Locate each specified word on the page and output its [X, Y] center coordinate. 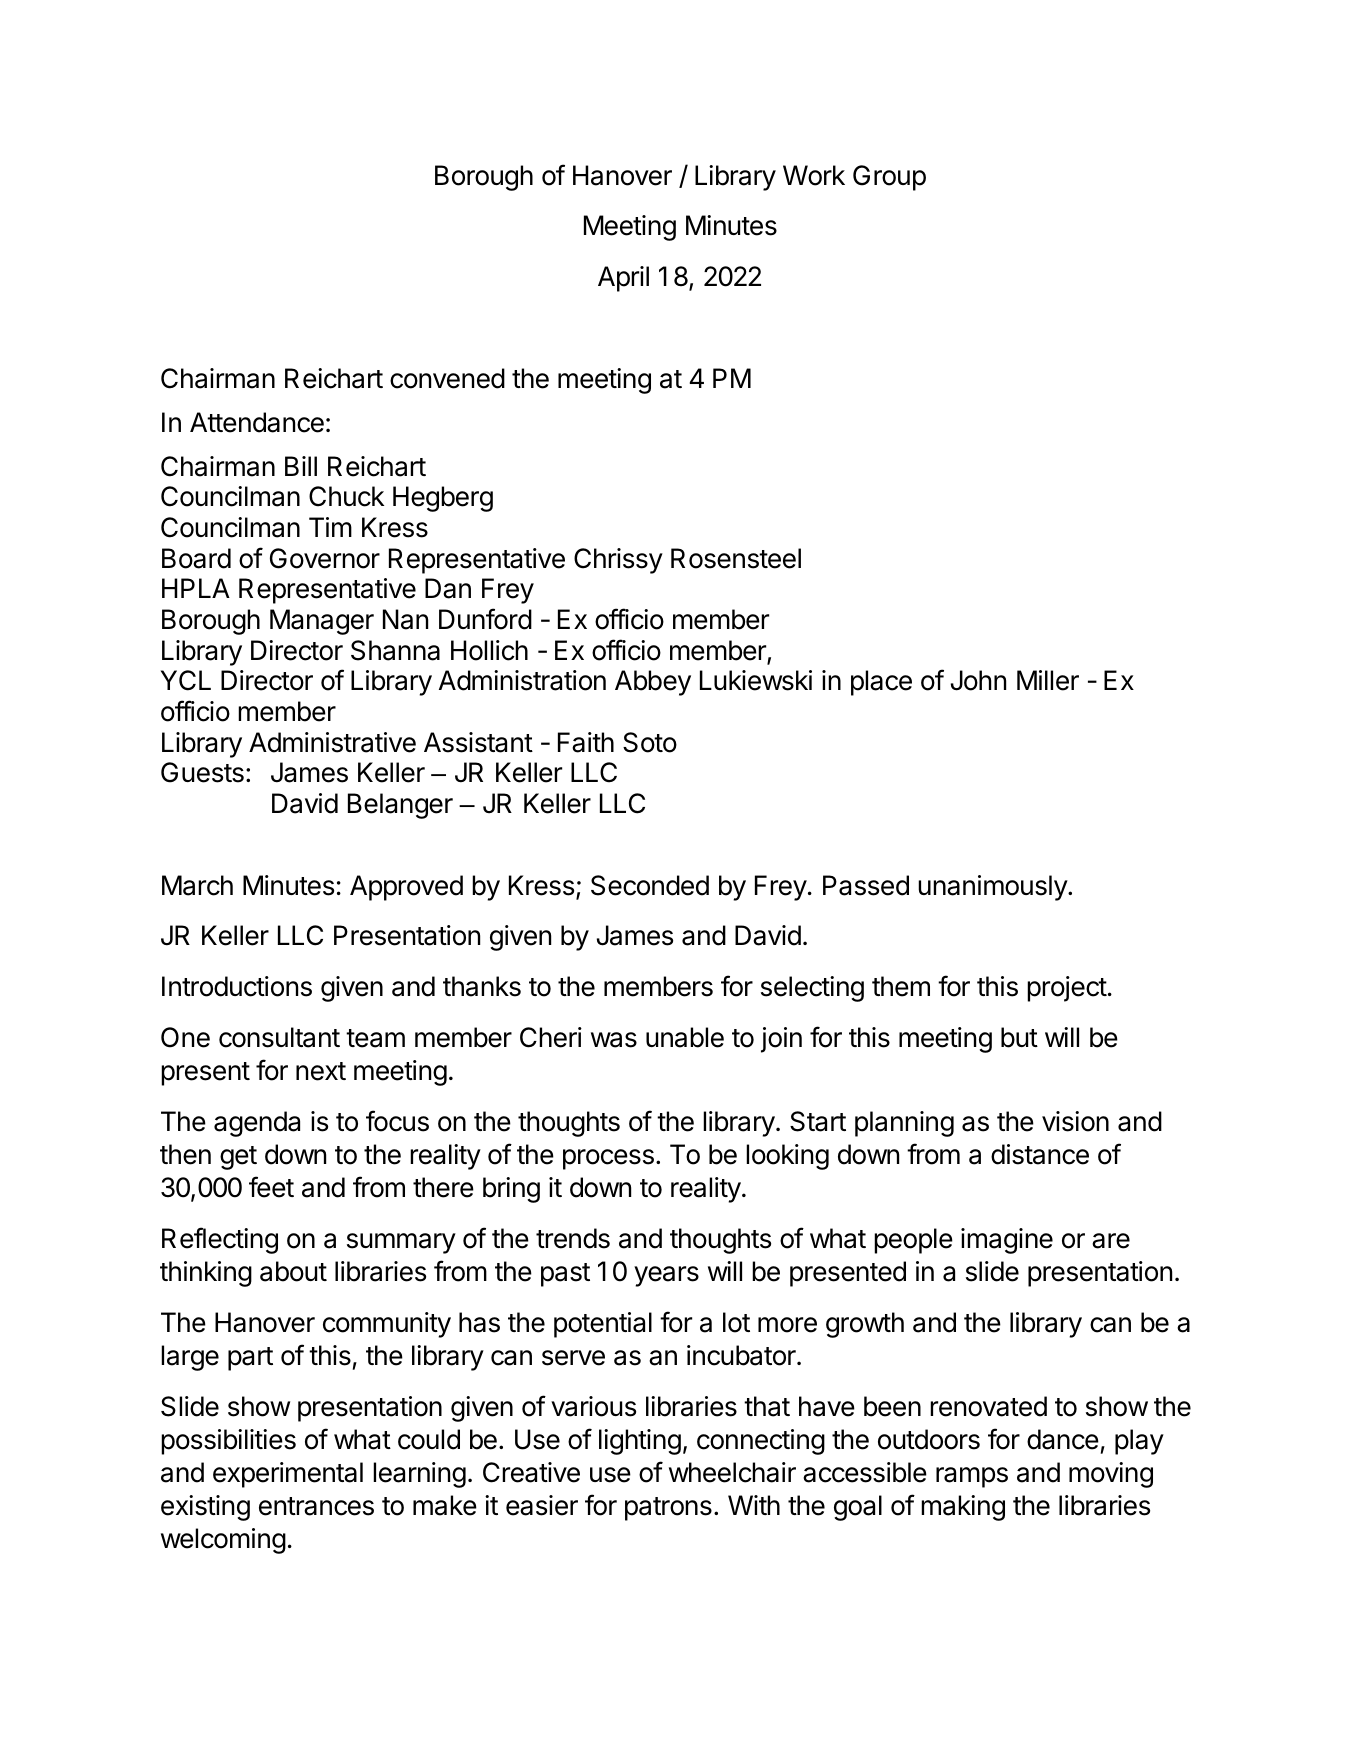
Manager [322, 622]
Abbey [653, 683]
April [623, 279]
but [1019, 1037]
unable [685, 1037]
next [321, 1071]
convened [447, 378]
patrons [668, 1509]
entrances [316, 1506]
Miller [1048, 680]
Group [889, 178]
